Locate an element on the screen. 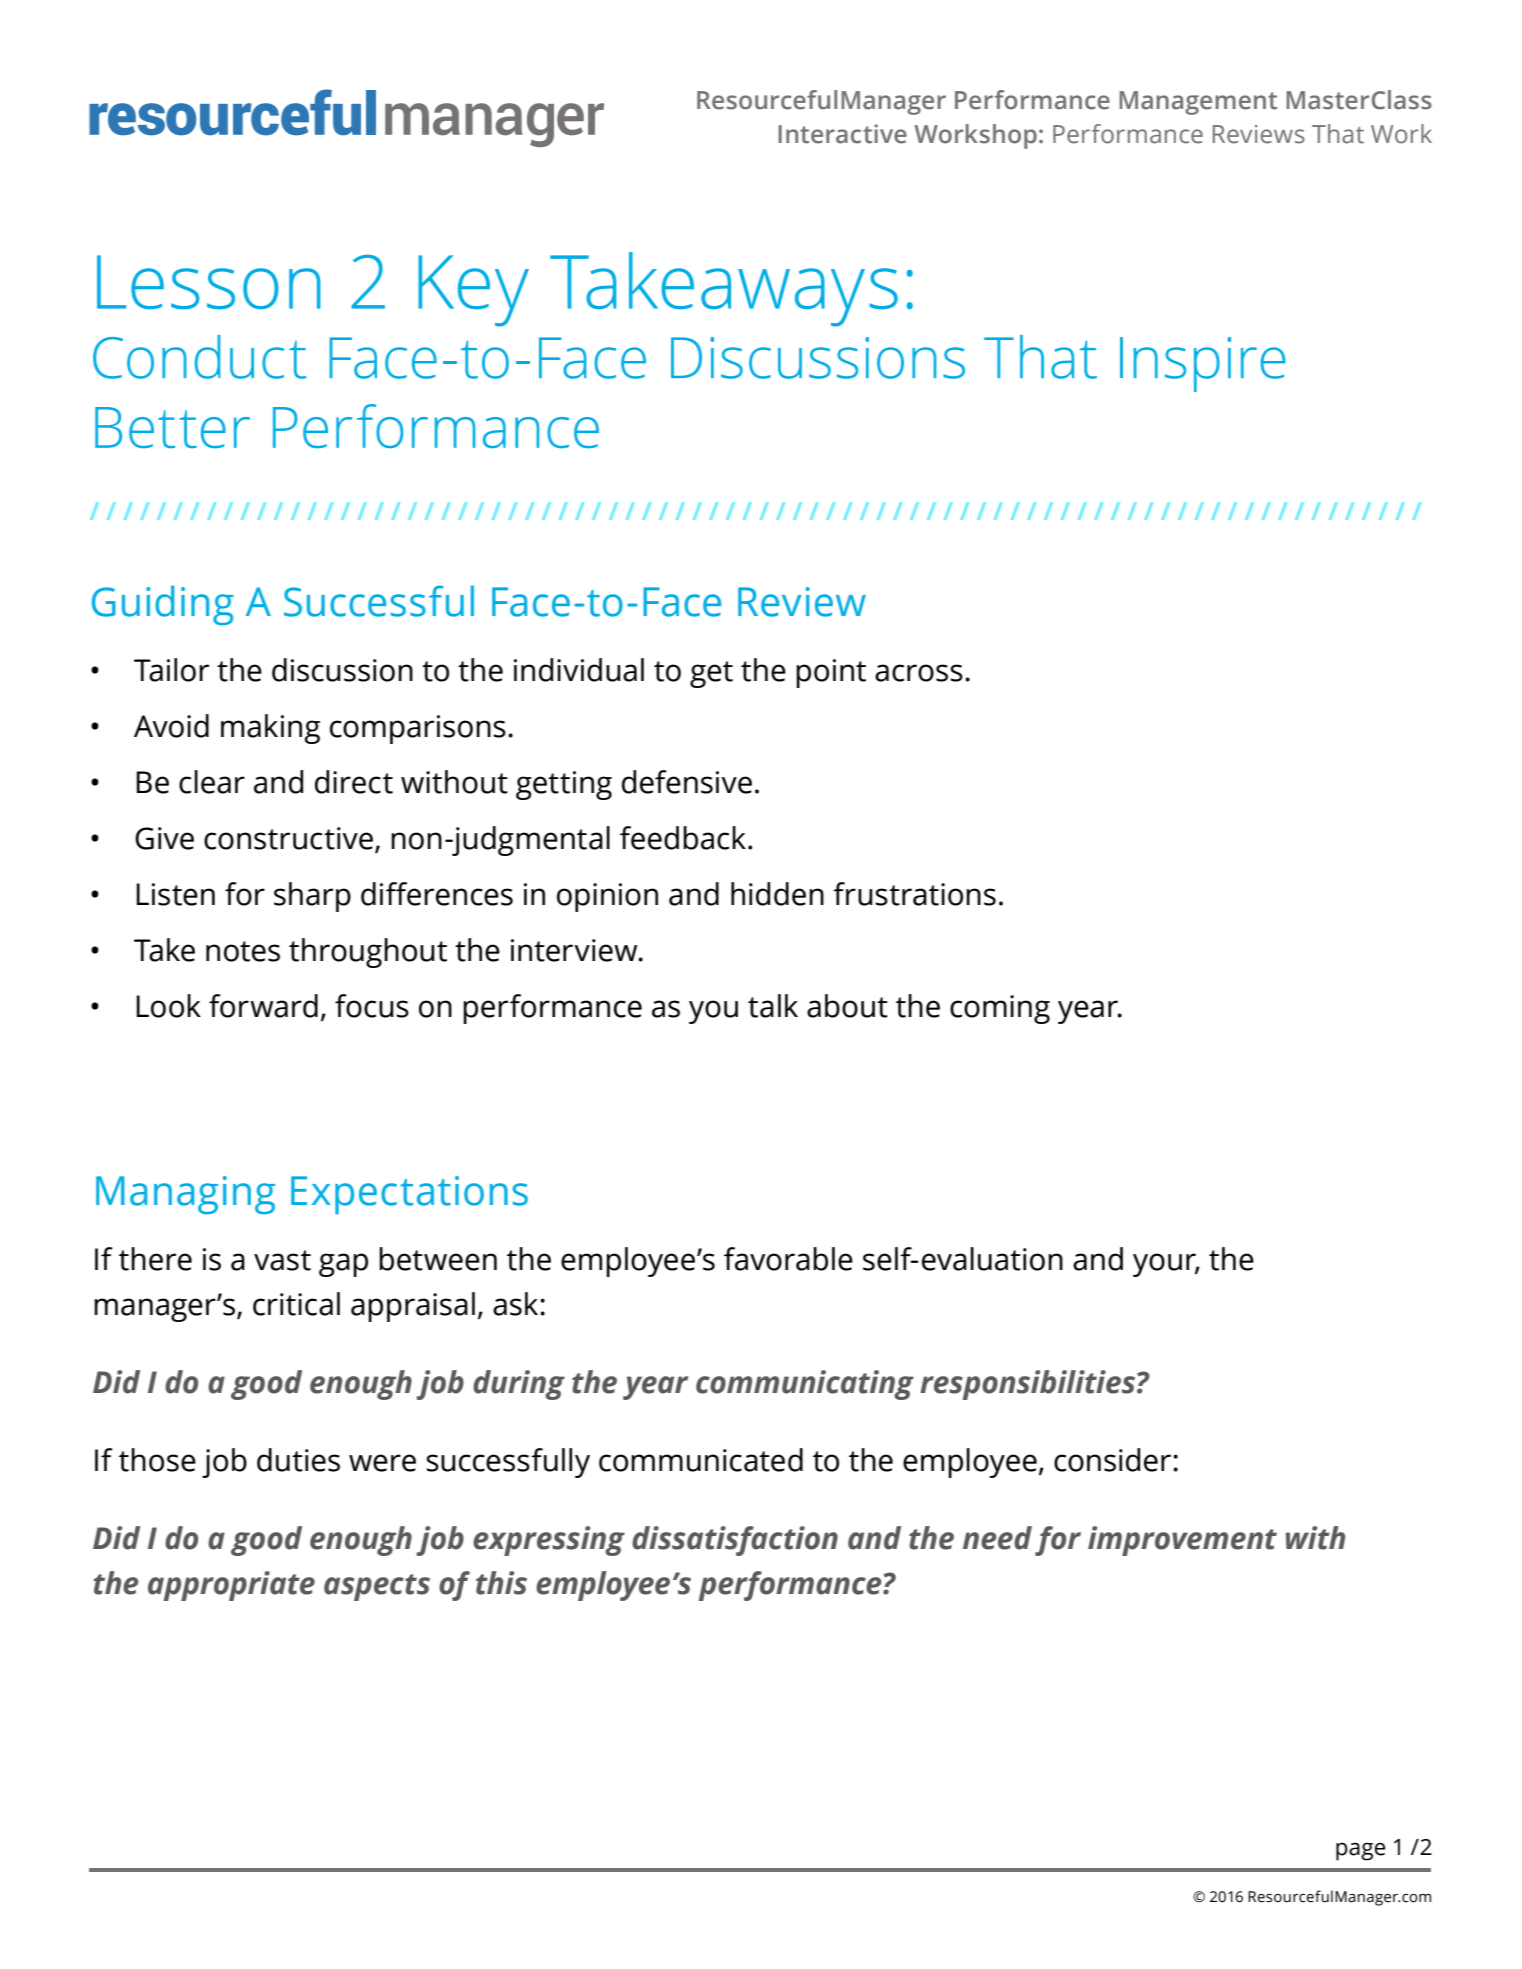 The width and height of the screenshot is (1522, 1969). coming is located at coordinates (1000, 1009).
